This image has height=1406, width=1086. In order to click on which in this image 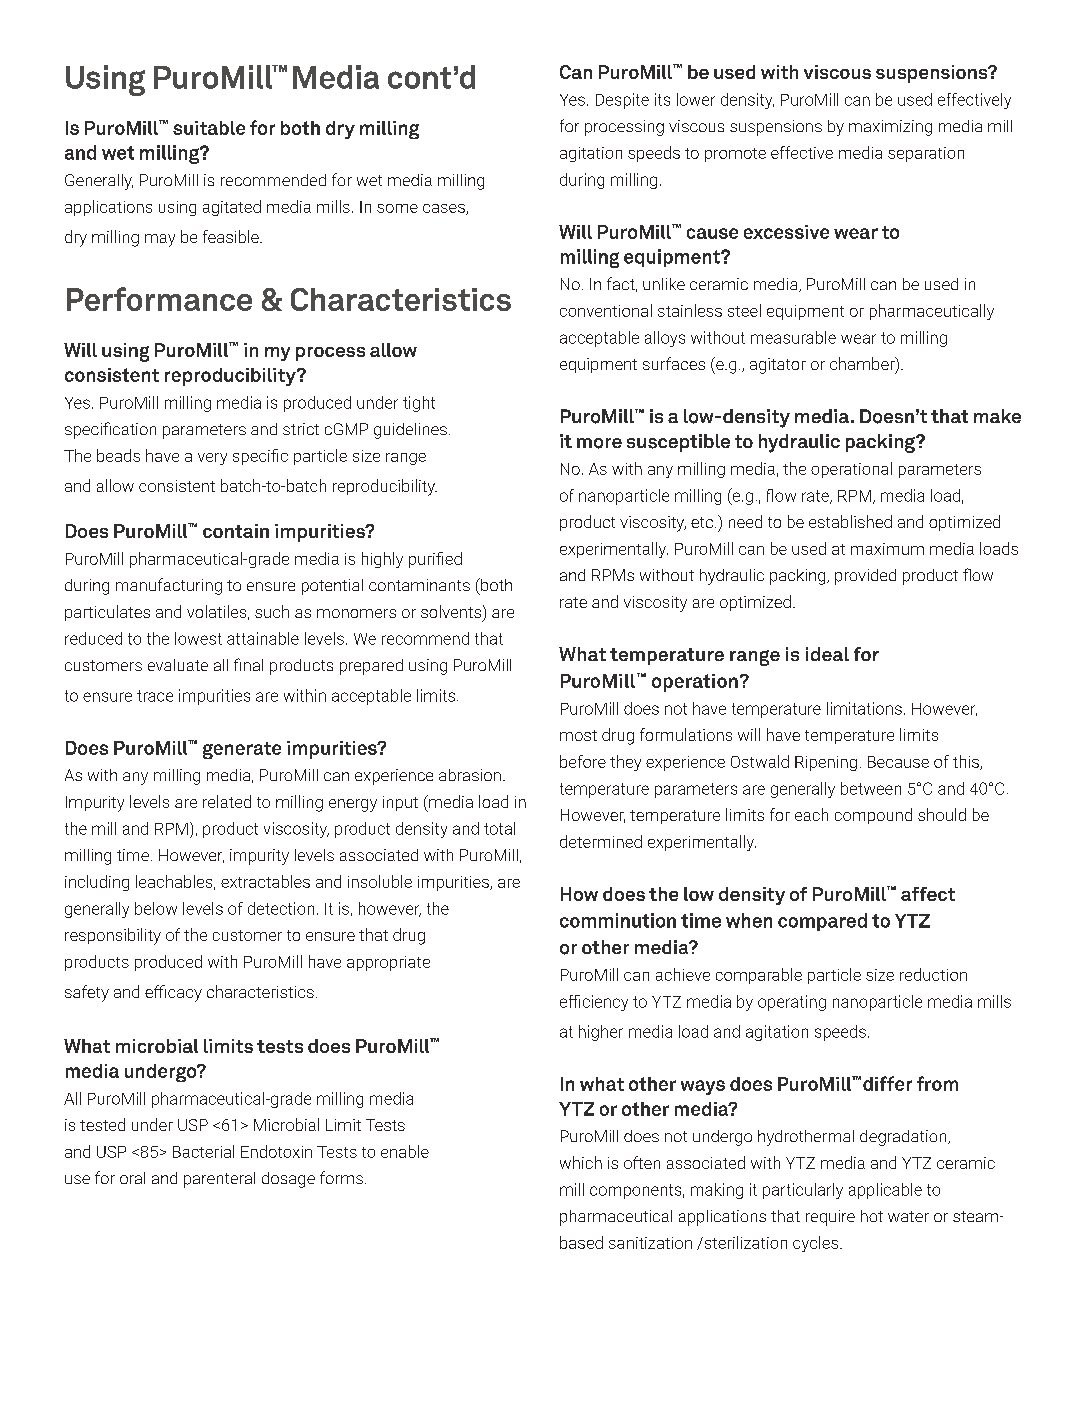, I will do `click(581, 1162)`.
